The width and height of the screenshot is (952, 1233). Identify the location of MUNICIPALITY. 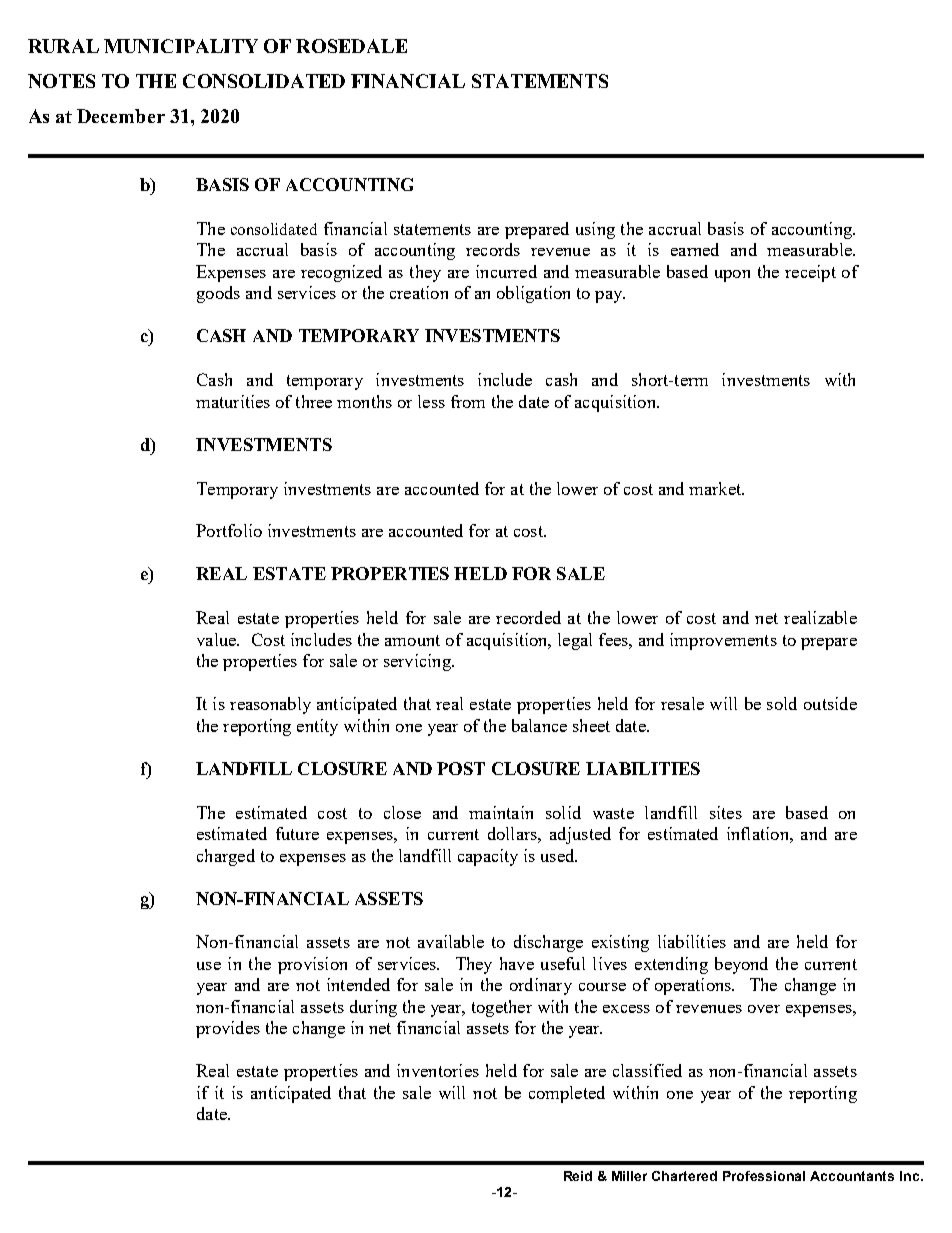
(181, 46).
